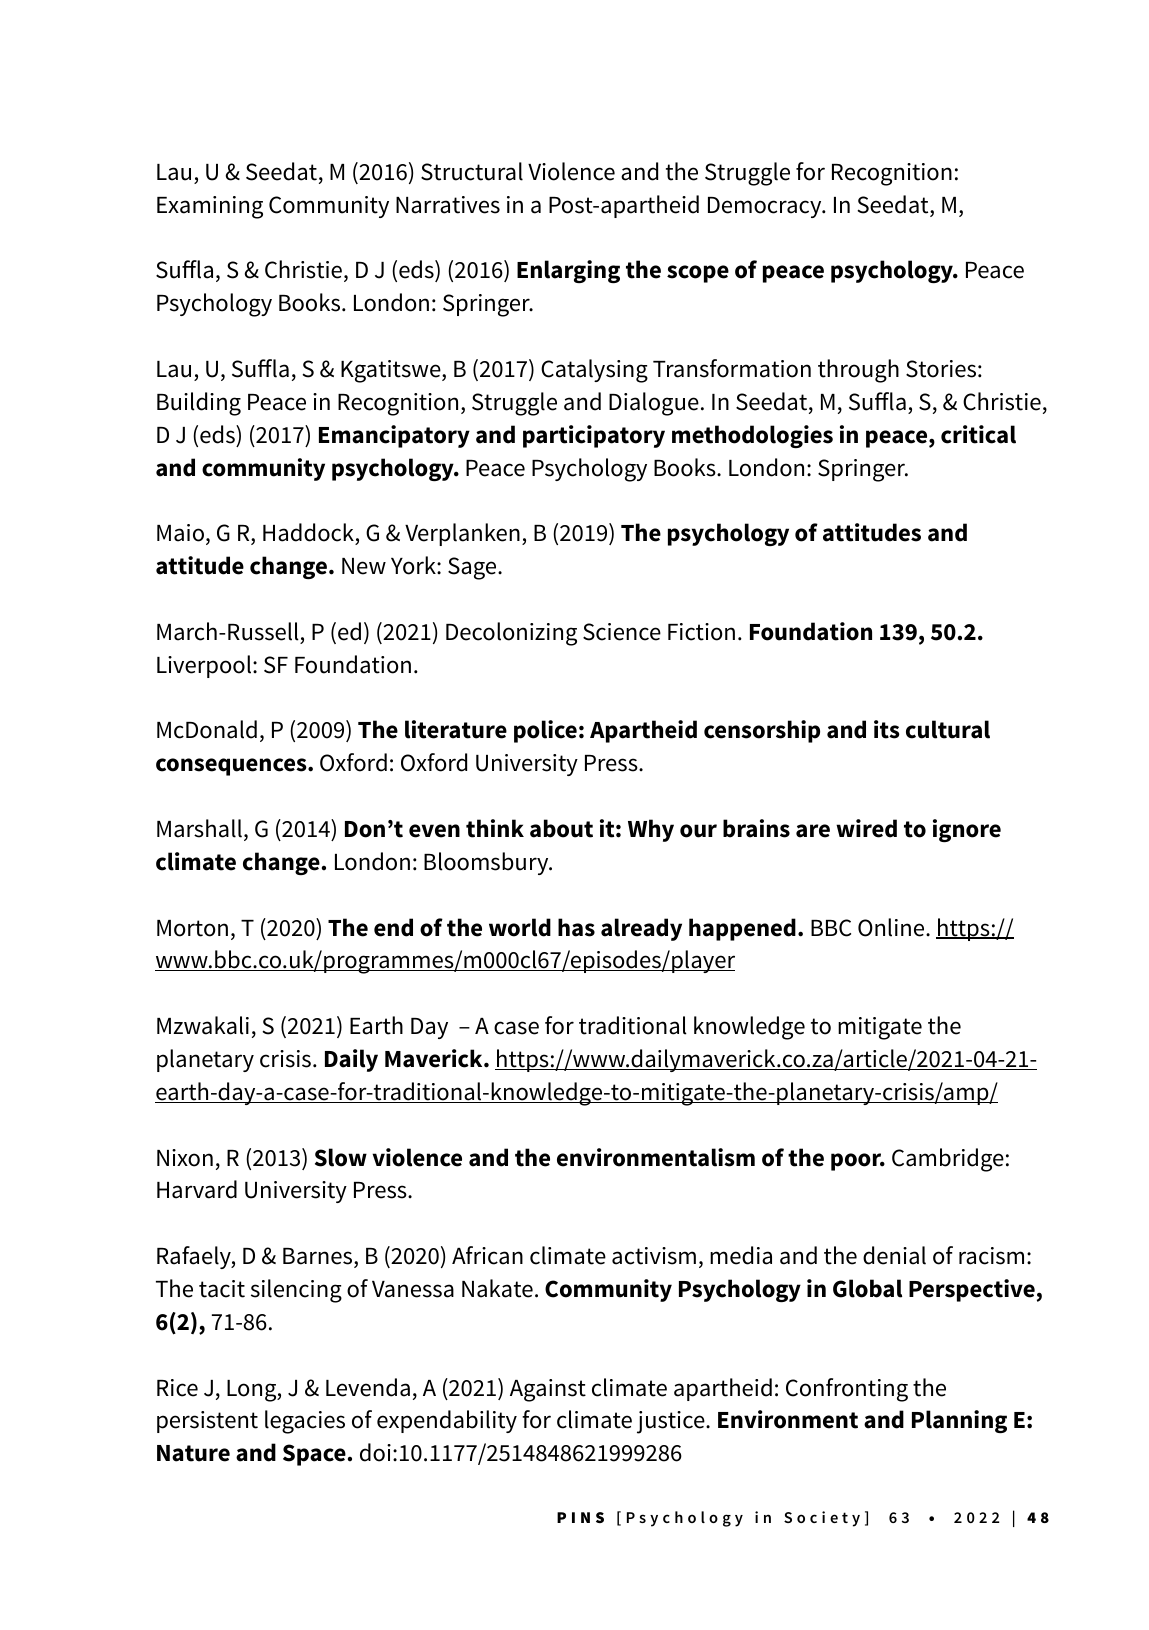 The width and height of the screenshot is (1149, 1630). What do you see at coordinates (314, 1455) in the screenshot?
I see `Space` at bounding box center [314, 1455].
